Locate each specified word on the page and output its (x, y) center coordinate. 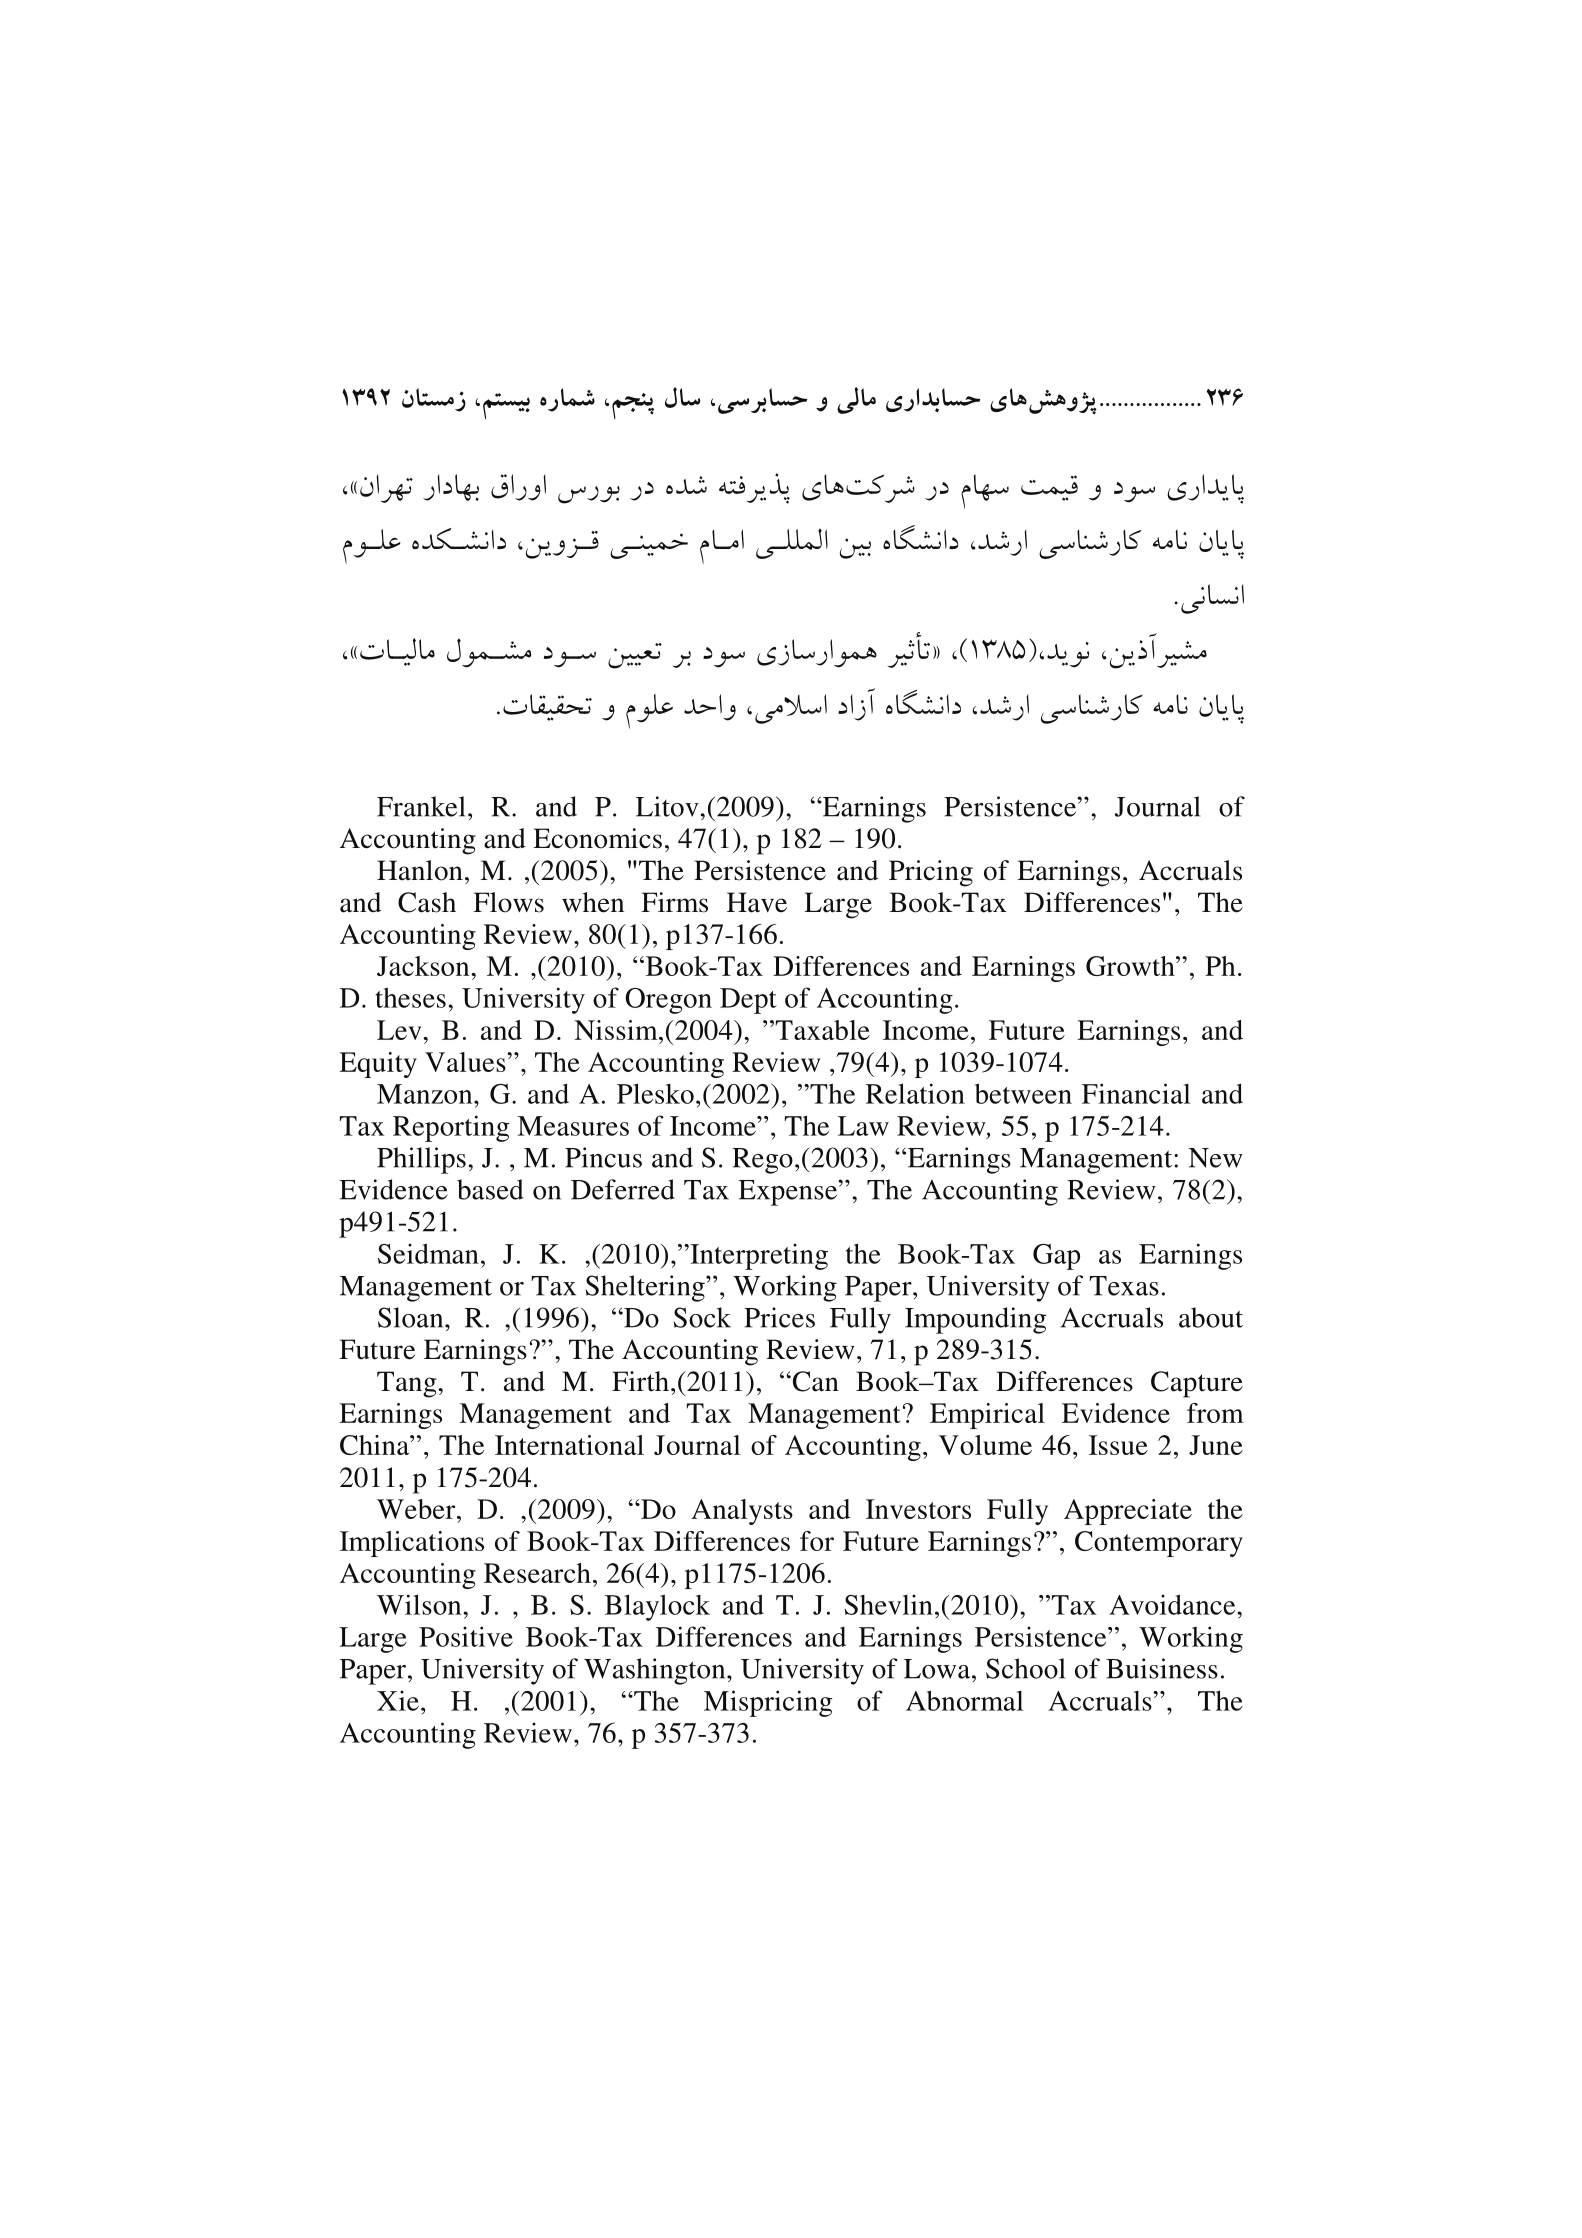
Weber (417, 1509)
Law (863, 1126)
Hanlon (420, 870)
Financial (1136, 1093)
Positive (466, 1636)
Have (757, 902)
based (490, 1189)
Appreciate (1128, 1512)
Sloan (412, 1317)
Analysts (742, 1512)
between (1023, 1093)
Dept (748, 1001)
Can (814, 1381)
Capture (1197, 1384)
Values (466, 1062)
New (1215, 1158)
